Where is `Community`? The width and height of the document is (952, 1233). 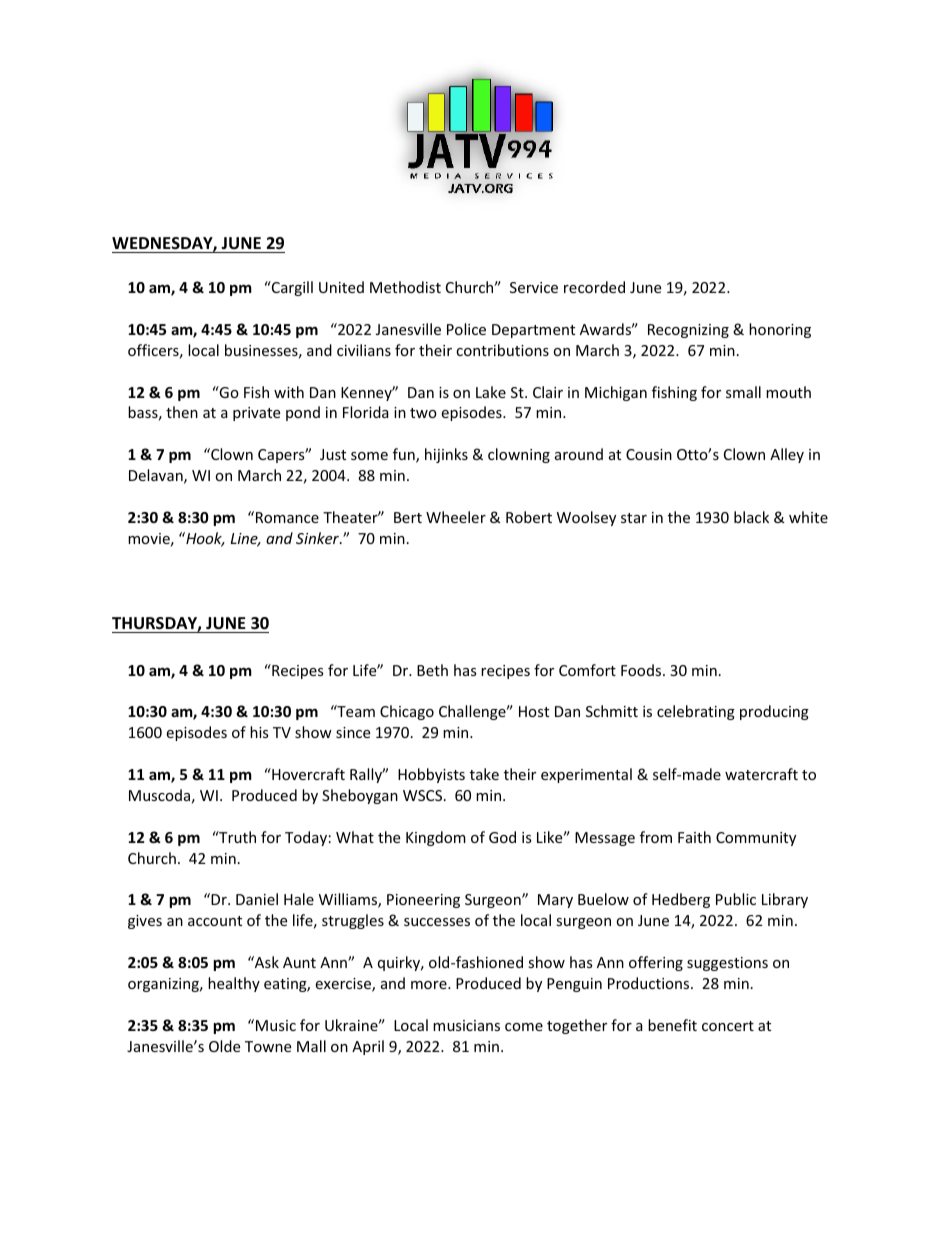
Community is located at coordinates (756, 839).
